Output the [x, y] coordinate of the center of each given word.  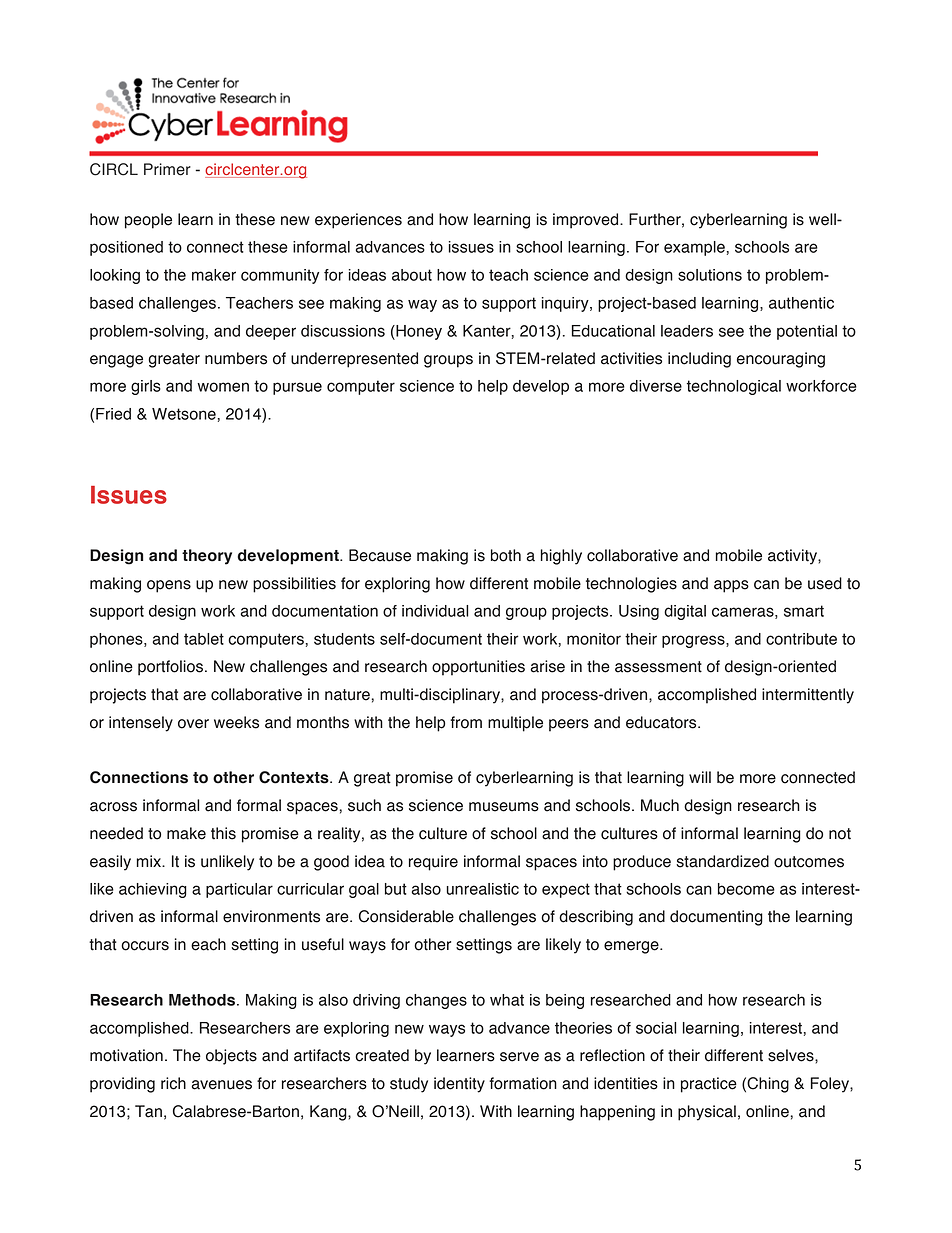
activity [793, 557]
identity [459, 1085]
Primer [167, 169]
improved [587, 221]
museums [504, 807]
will [700, 777]
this [223, 833]
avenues [221, 1085]
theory [207, 557]
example [694, 248]
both [506, 555]
